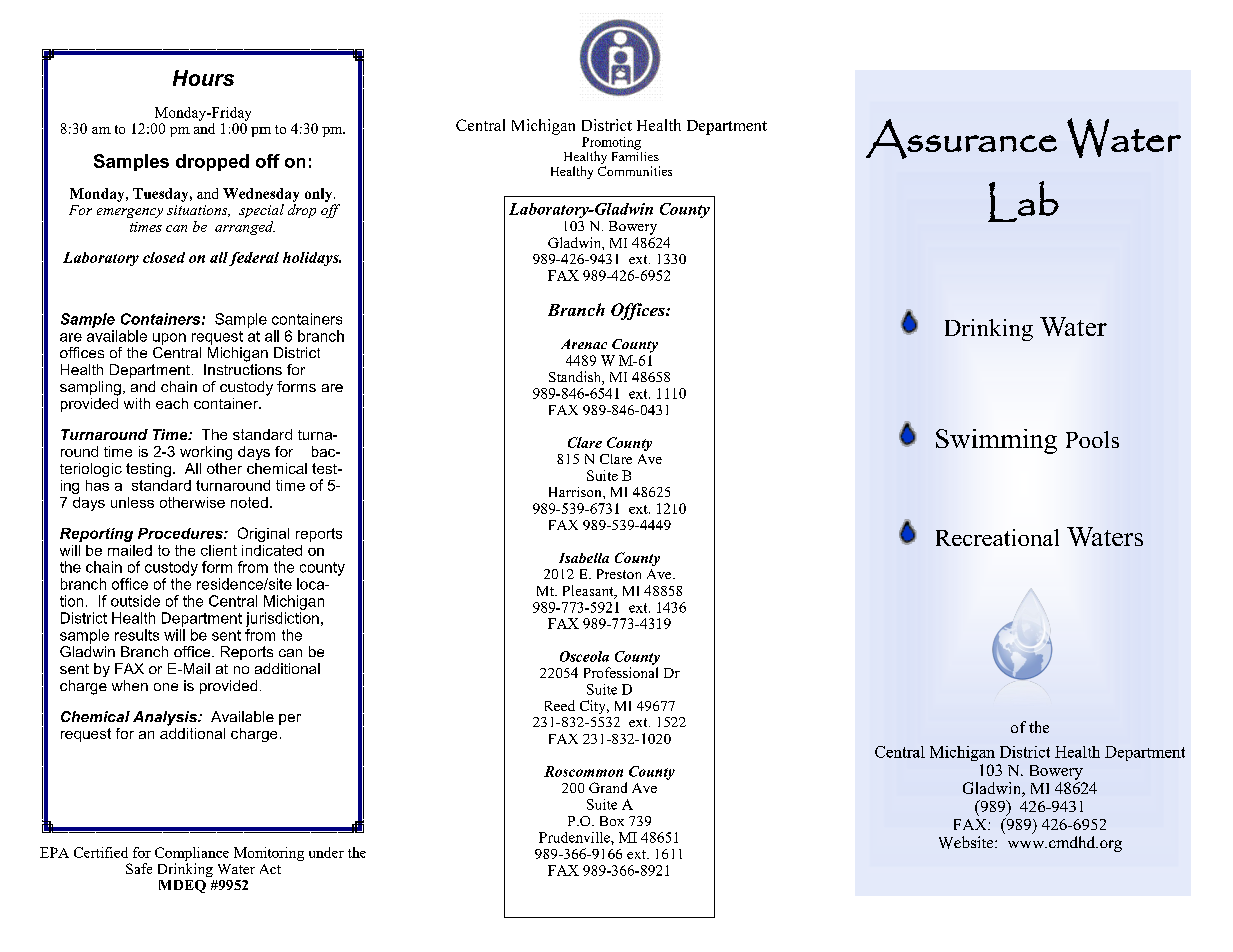 The image size is (1233, 952). Describe the element at coordinates (576, 492) in the document. I see `Harrison` at that location.
